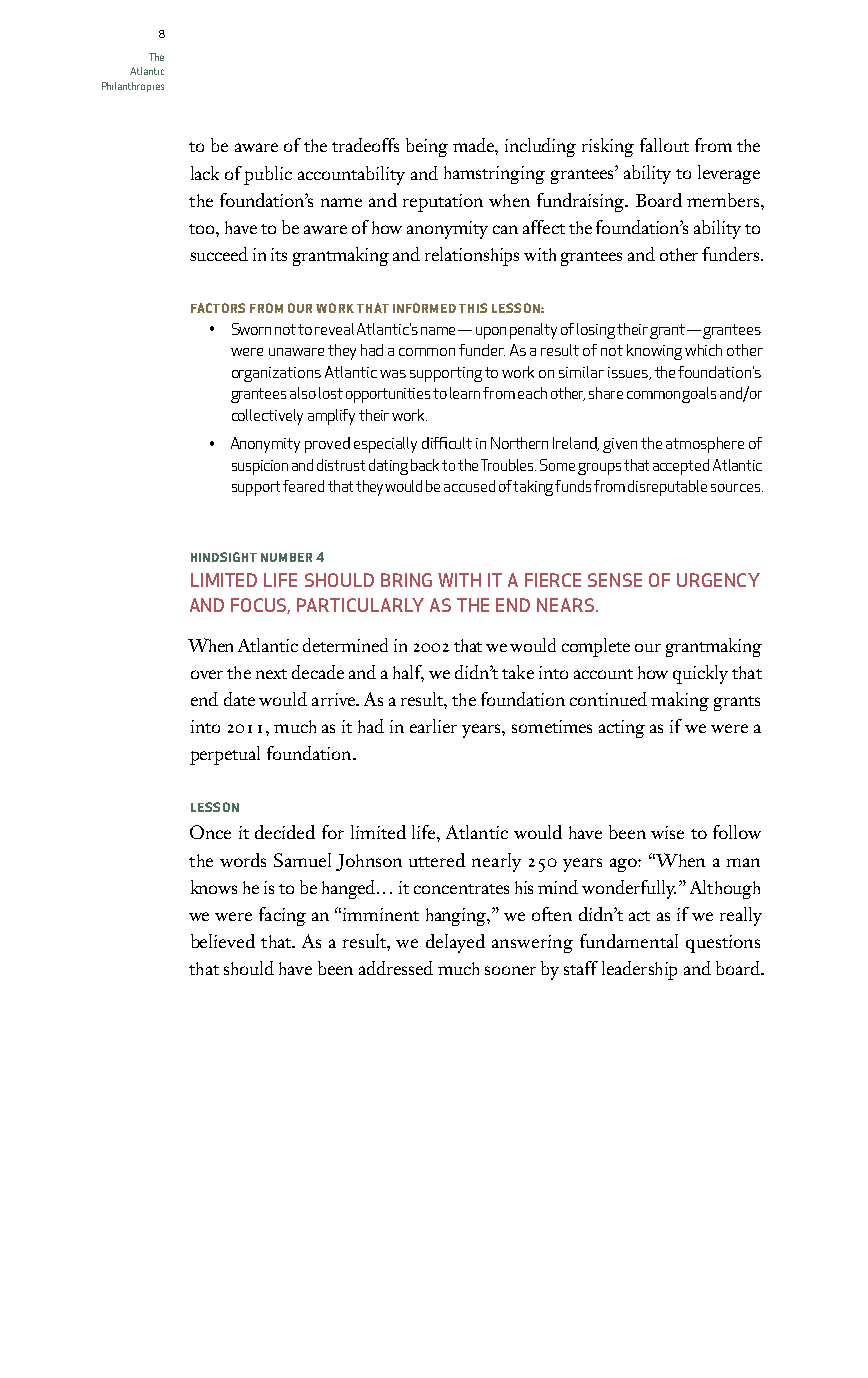 Image resolution: width=868 pixels, height=1378 pixels. I want to click on disreputable, so click(667, 488).
